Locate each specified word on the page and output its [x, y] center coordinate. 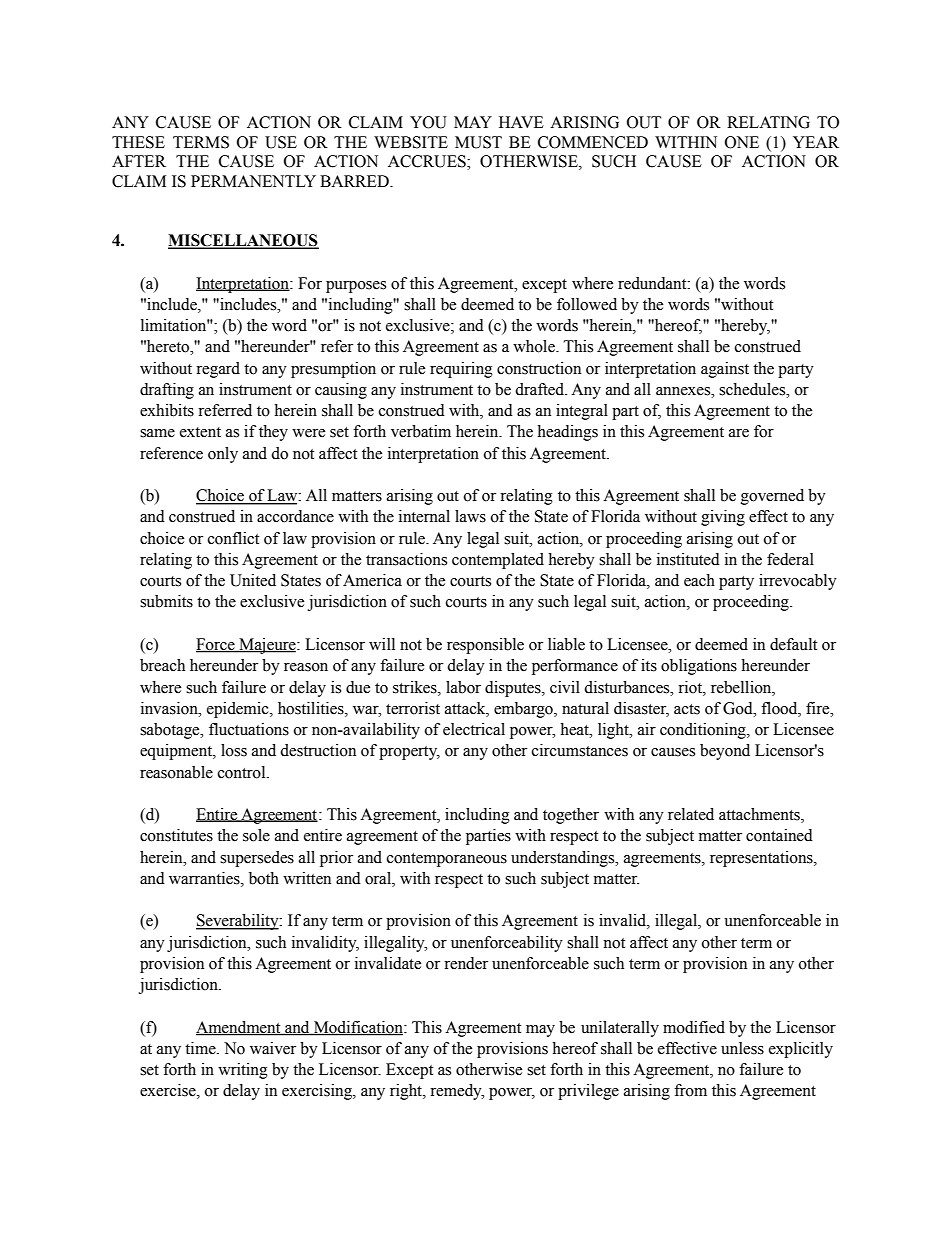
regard [218, 370]
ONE [742, 142]
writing [243, 1071]
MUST [478, 142]
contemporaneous [447, 860]
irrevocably [798, 582]
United [253, 580]
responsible [485, 646]
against [725, 370]
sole [256, 835]
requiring [461, 370]
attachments [760, 815]
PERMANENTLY [253, 181]
